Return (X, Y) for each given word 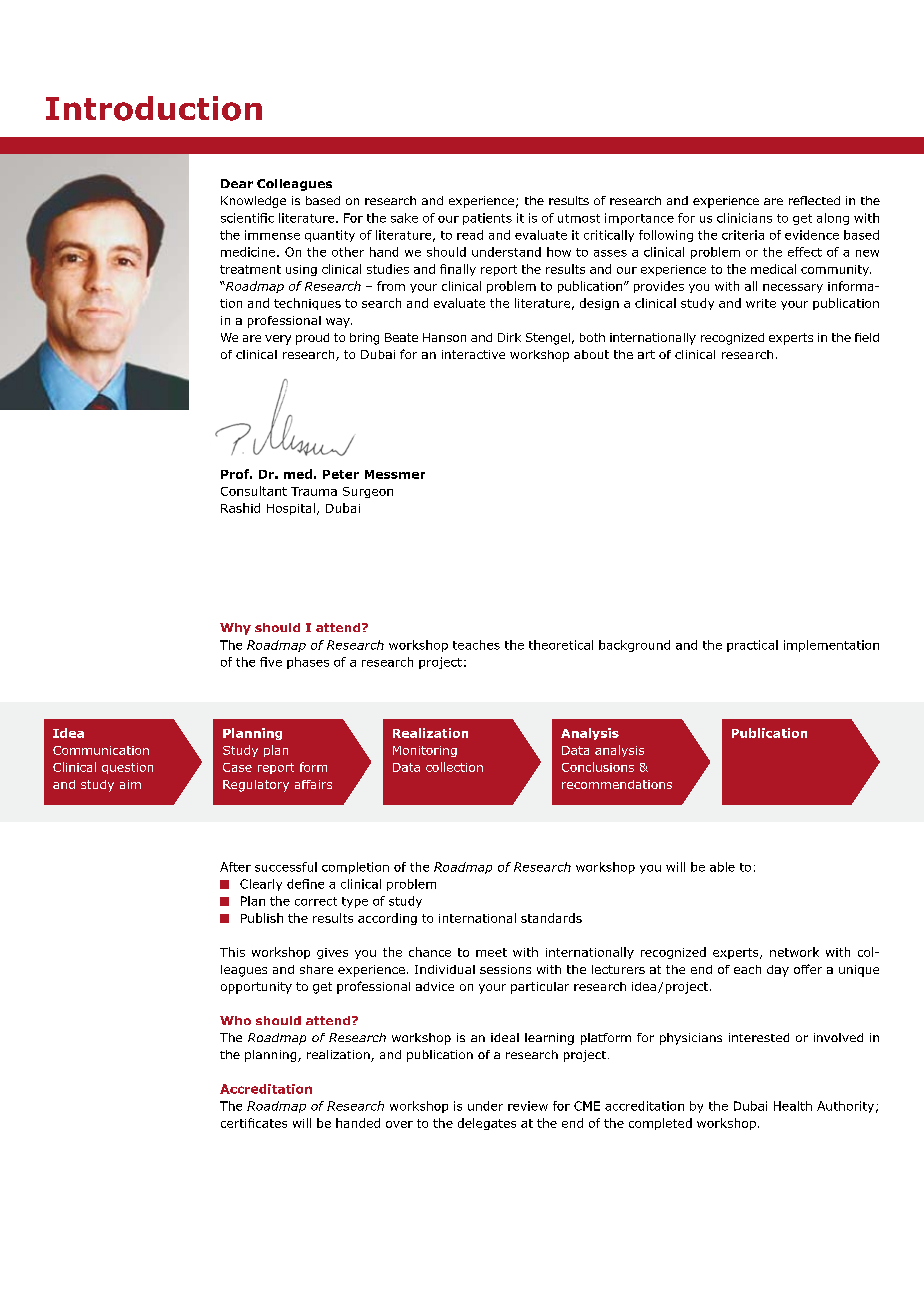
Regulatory (256, 786)
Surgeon (368, 492)
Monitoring (425, 751)
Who (235, 1020)
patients (487, 219)
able (722, 867)
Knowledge (253, 202)
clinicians (744, 218)
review (528, 1106)
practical (752, 646)
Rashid (240, 508)
